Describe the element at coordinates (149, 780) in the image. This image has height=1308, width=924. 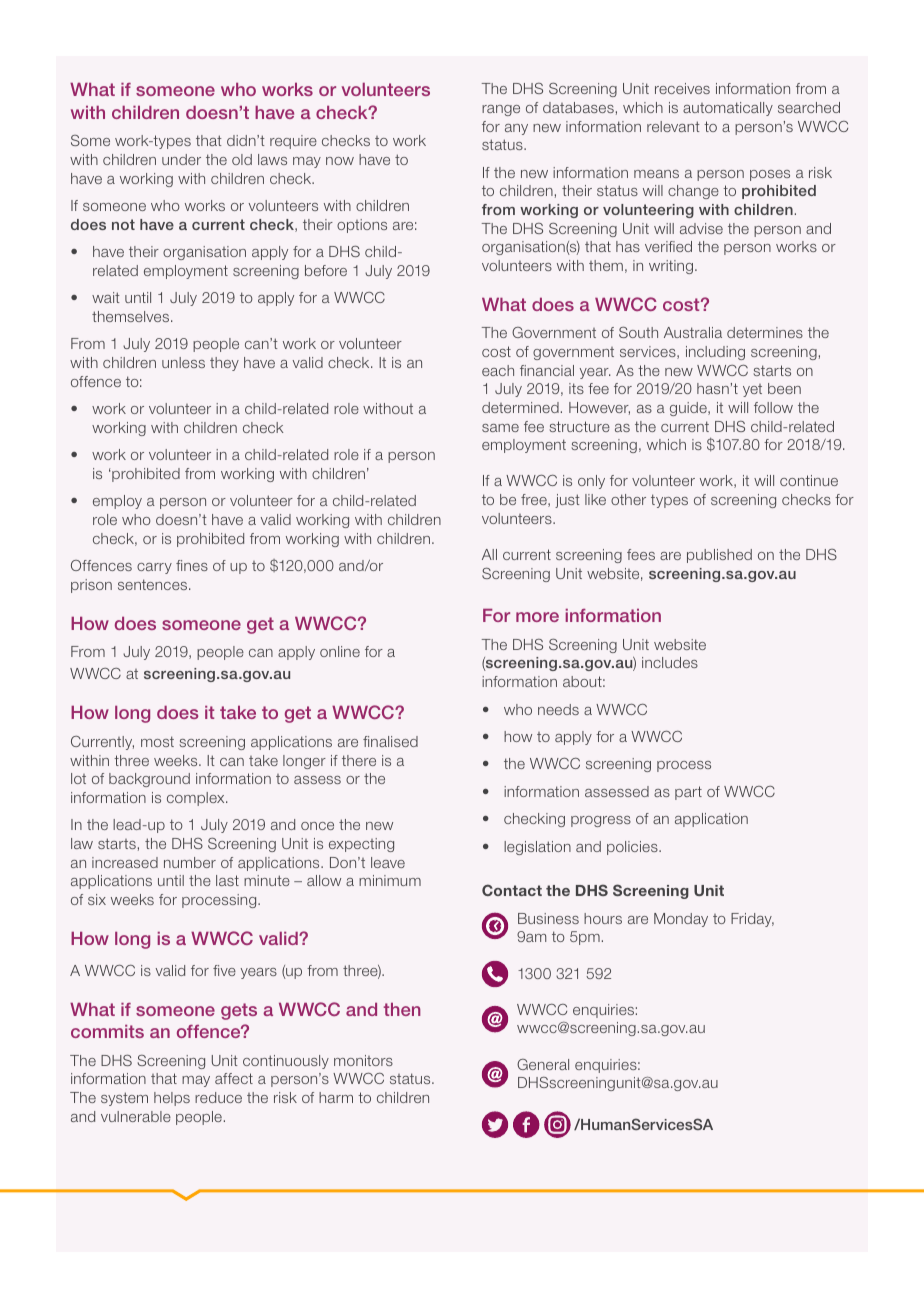
I see `background` at that location.
